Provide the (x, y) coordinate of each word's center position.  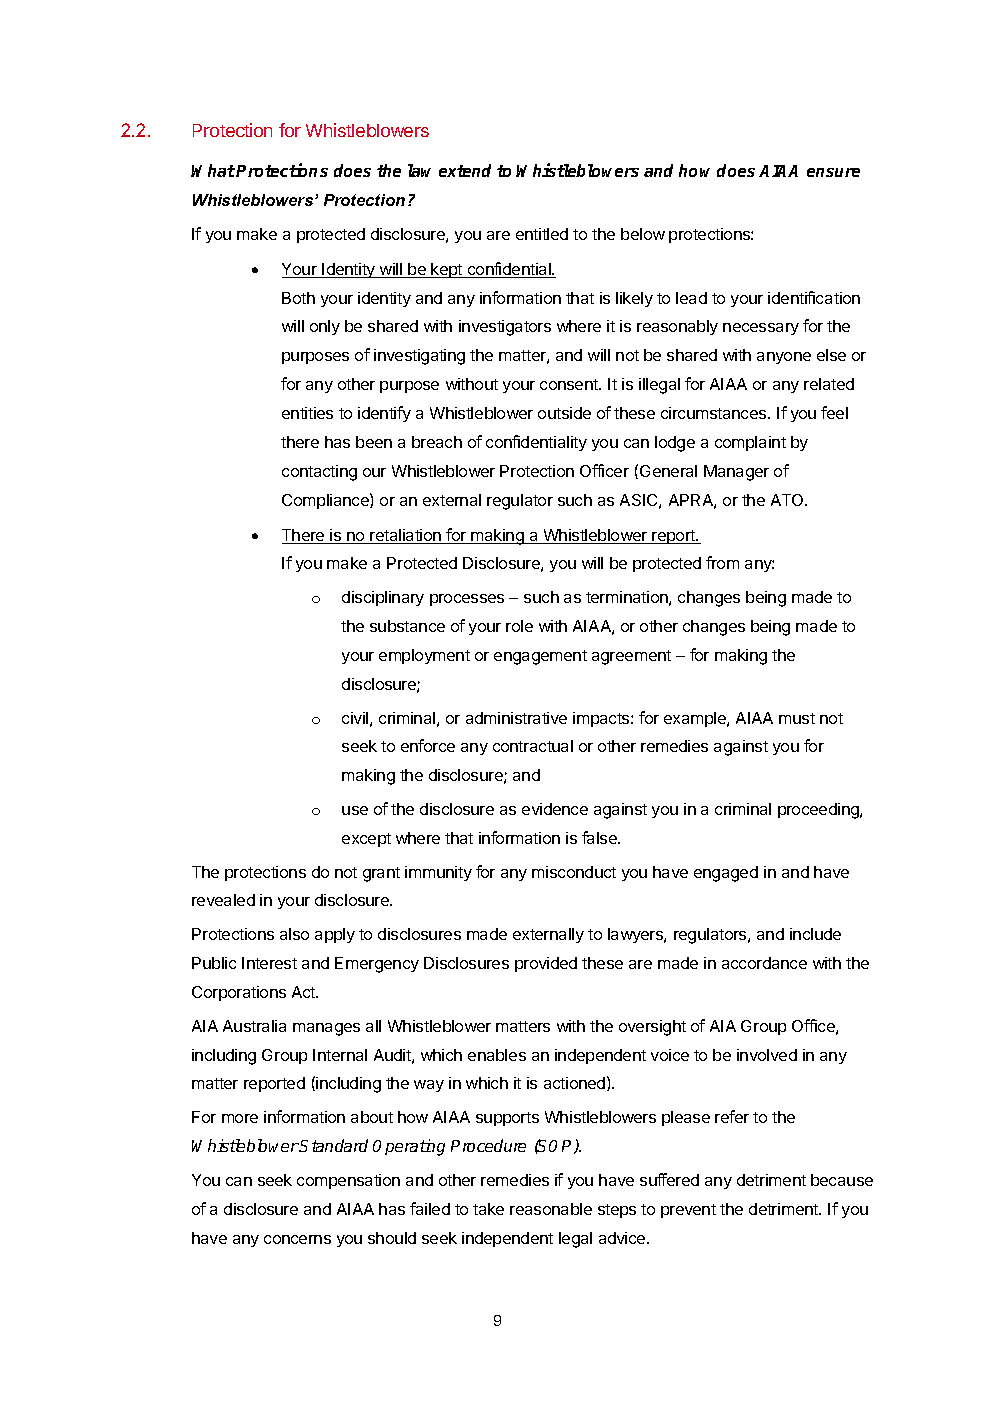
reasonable (551, 1209)
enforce (428, 745)
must (797, 718)
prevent (688, 1211)
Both (298, 298)
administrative (516, 718)
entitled (542, 234)
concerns (297, 1239)
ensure (833, 172)
